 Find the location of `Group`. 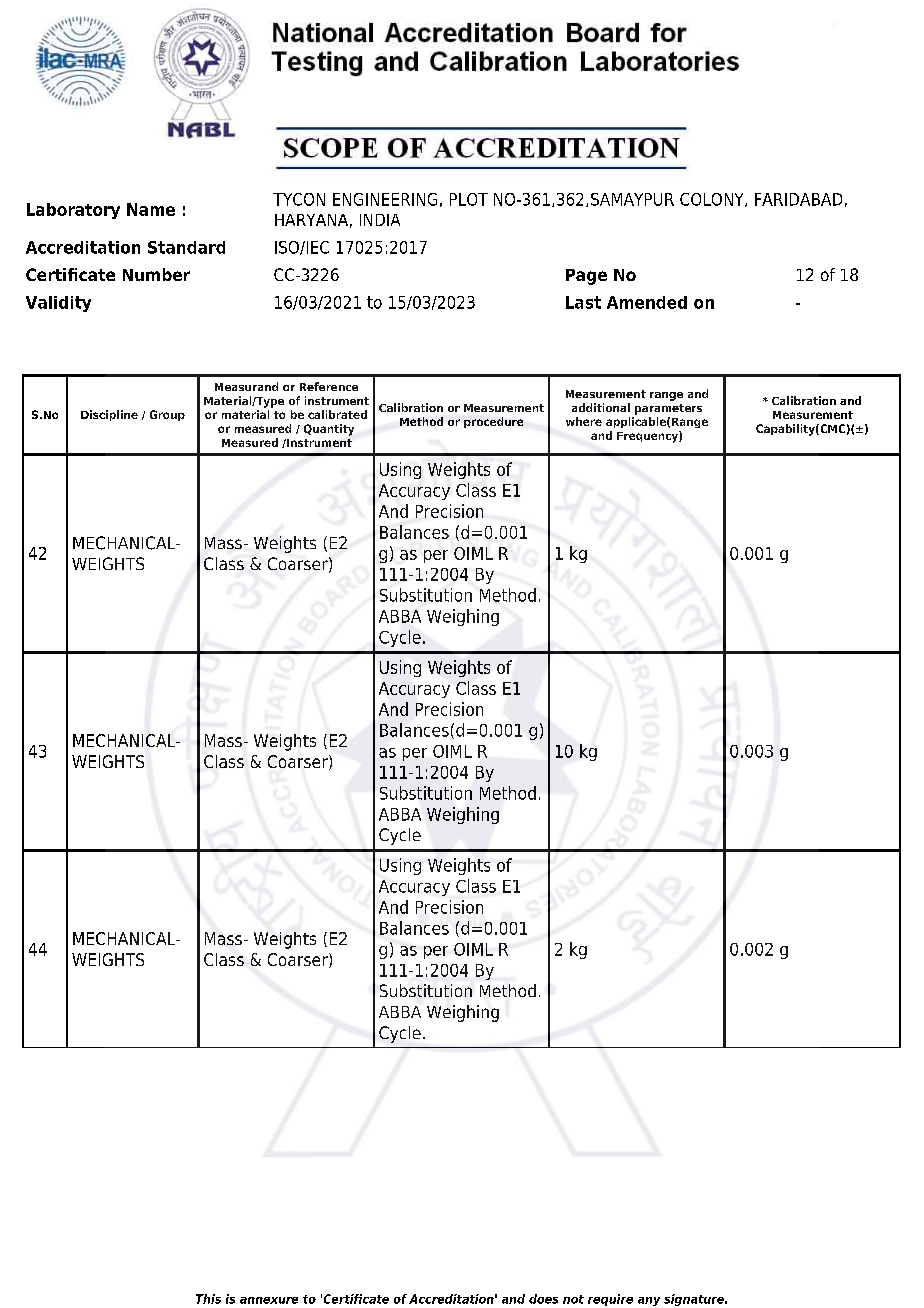

Group is located at coordinates (167, 415).
